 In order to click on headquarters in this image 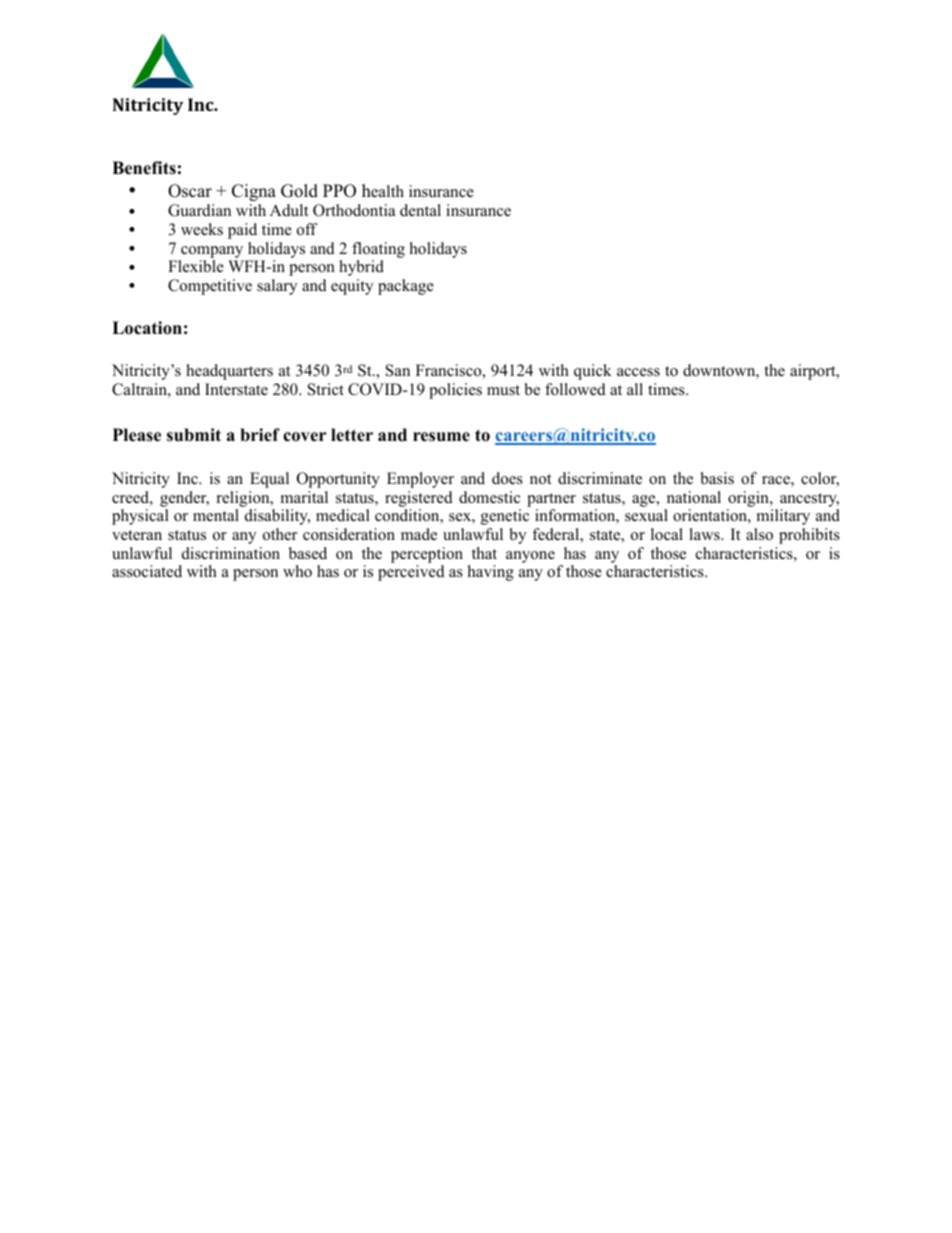, I will do `click(229, 372)`.
